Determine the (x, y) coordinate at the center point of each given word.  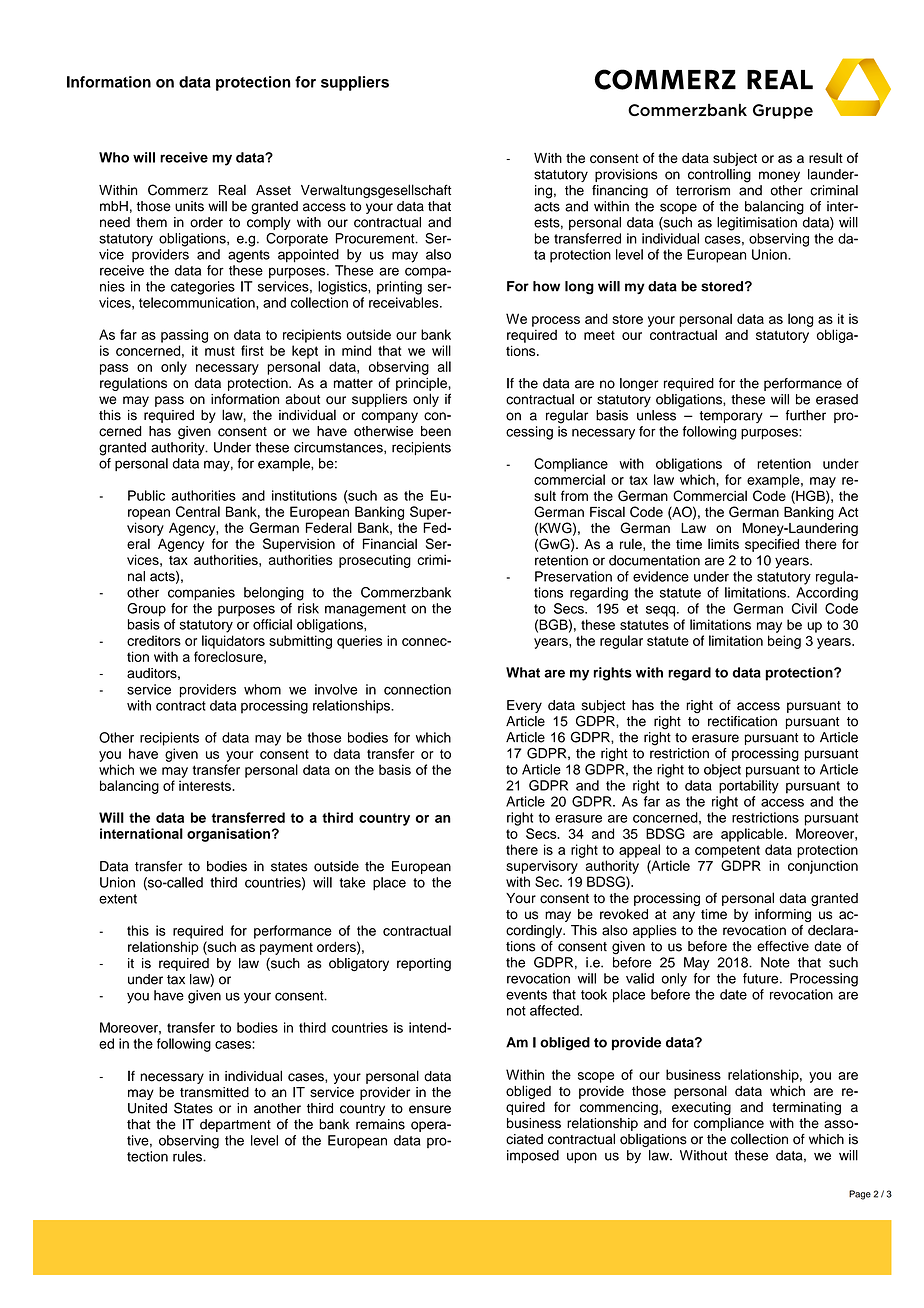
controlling (719, 176)
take (352, 882)
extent (118, 899)
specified (772, 545)
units (189, 206)
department (235, 1125)
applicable (753, 835)
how (546, 286)
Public (146, 495)
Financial (390, 543)
